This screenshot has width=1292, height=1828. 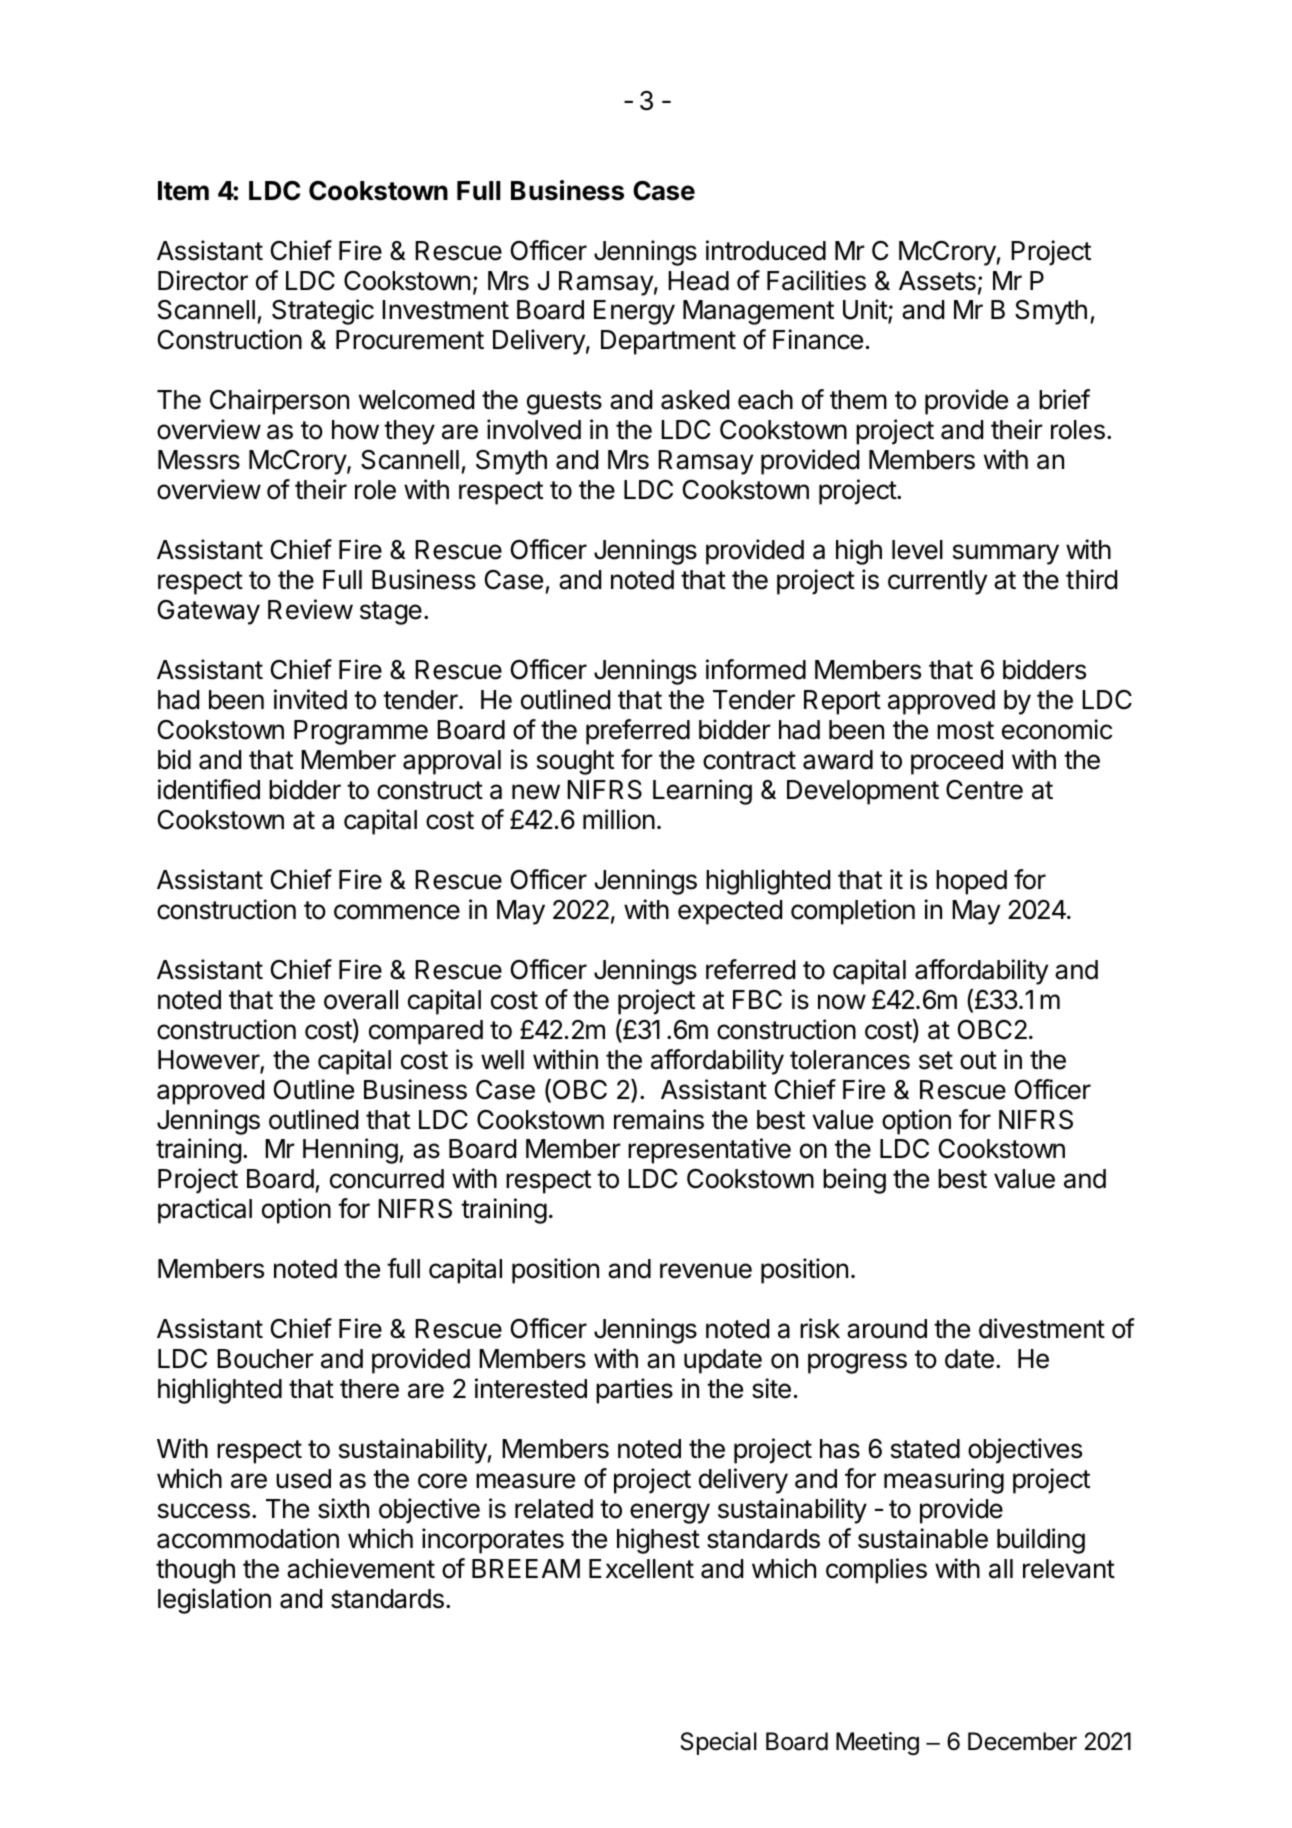 I want to click on Strategic, so click(x=323, y=312).
